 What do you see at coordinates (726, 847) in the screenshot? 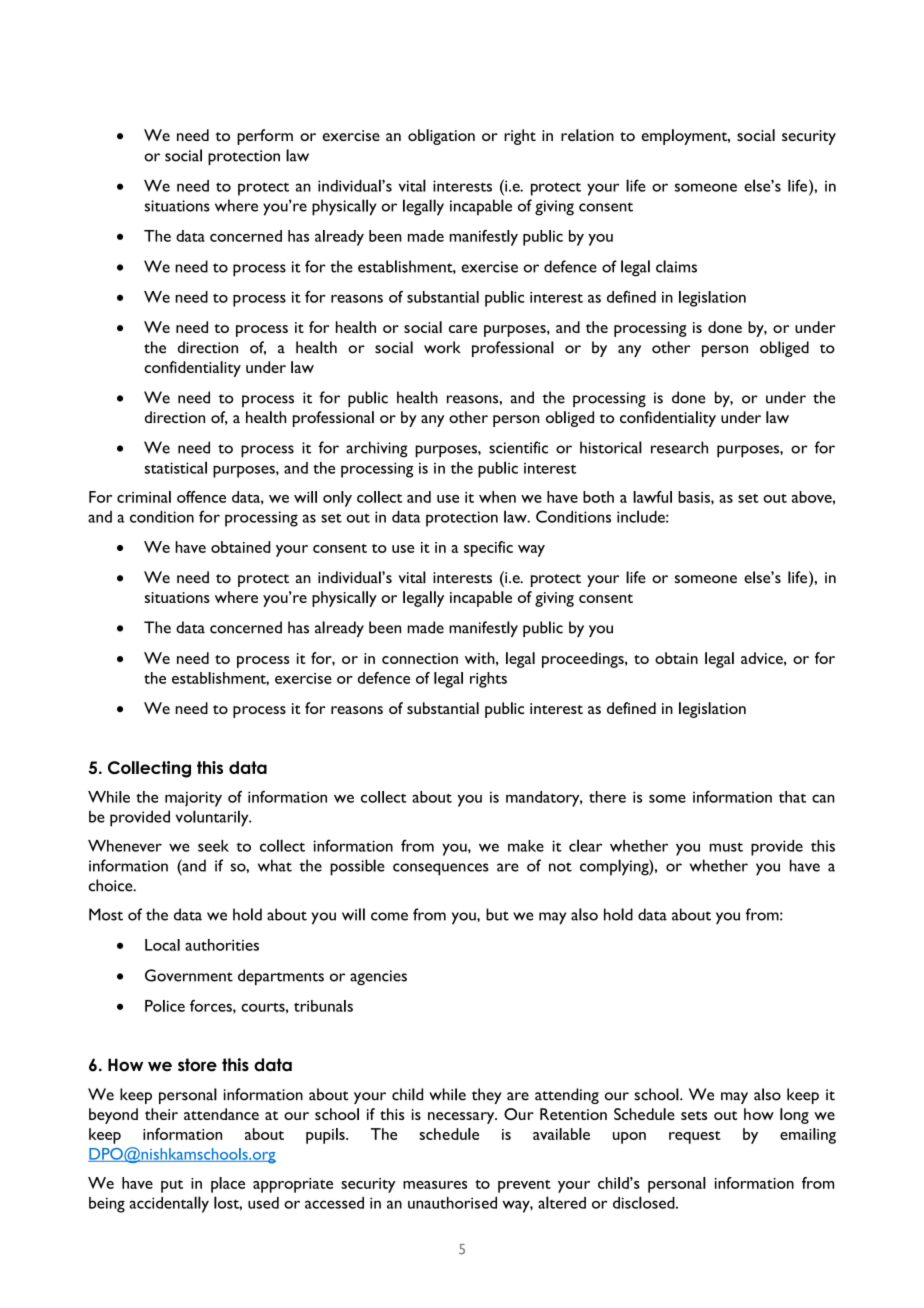
I see `must` at bounding box center [726, 847].
